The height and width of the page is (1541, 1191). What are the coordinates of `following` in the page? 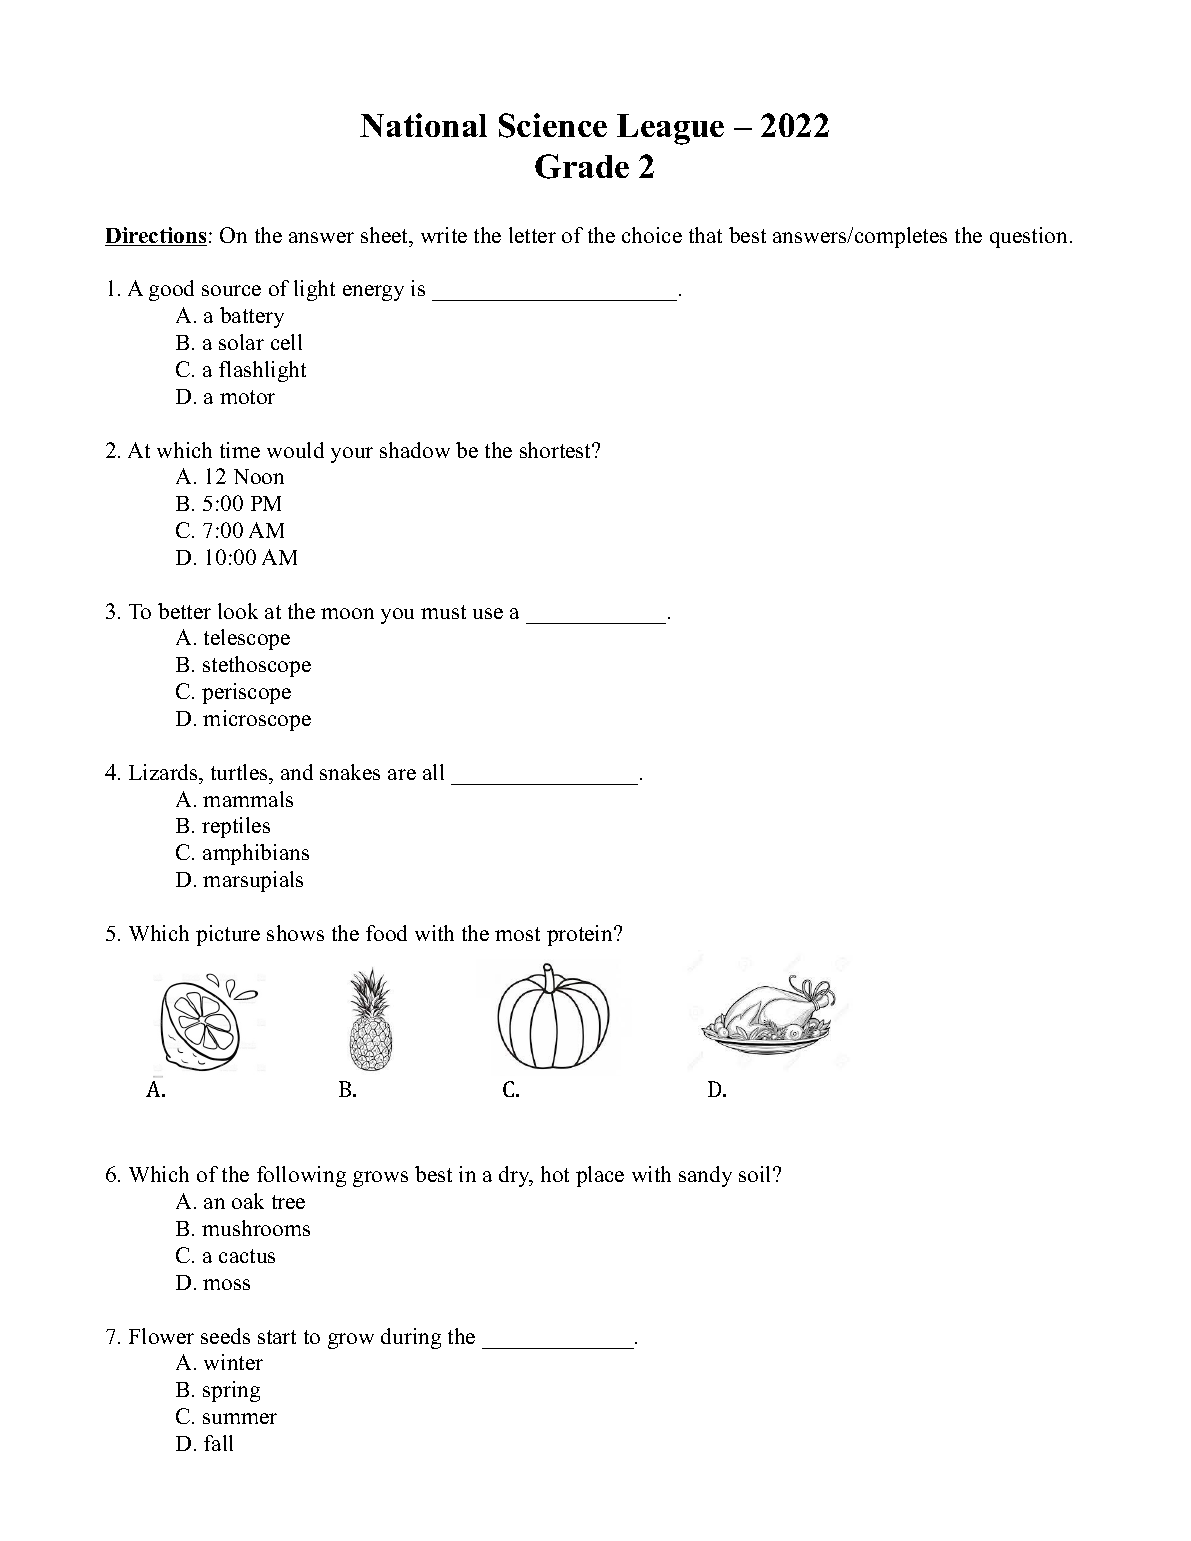 It's located at (301, 1176).
